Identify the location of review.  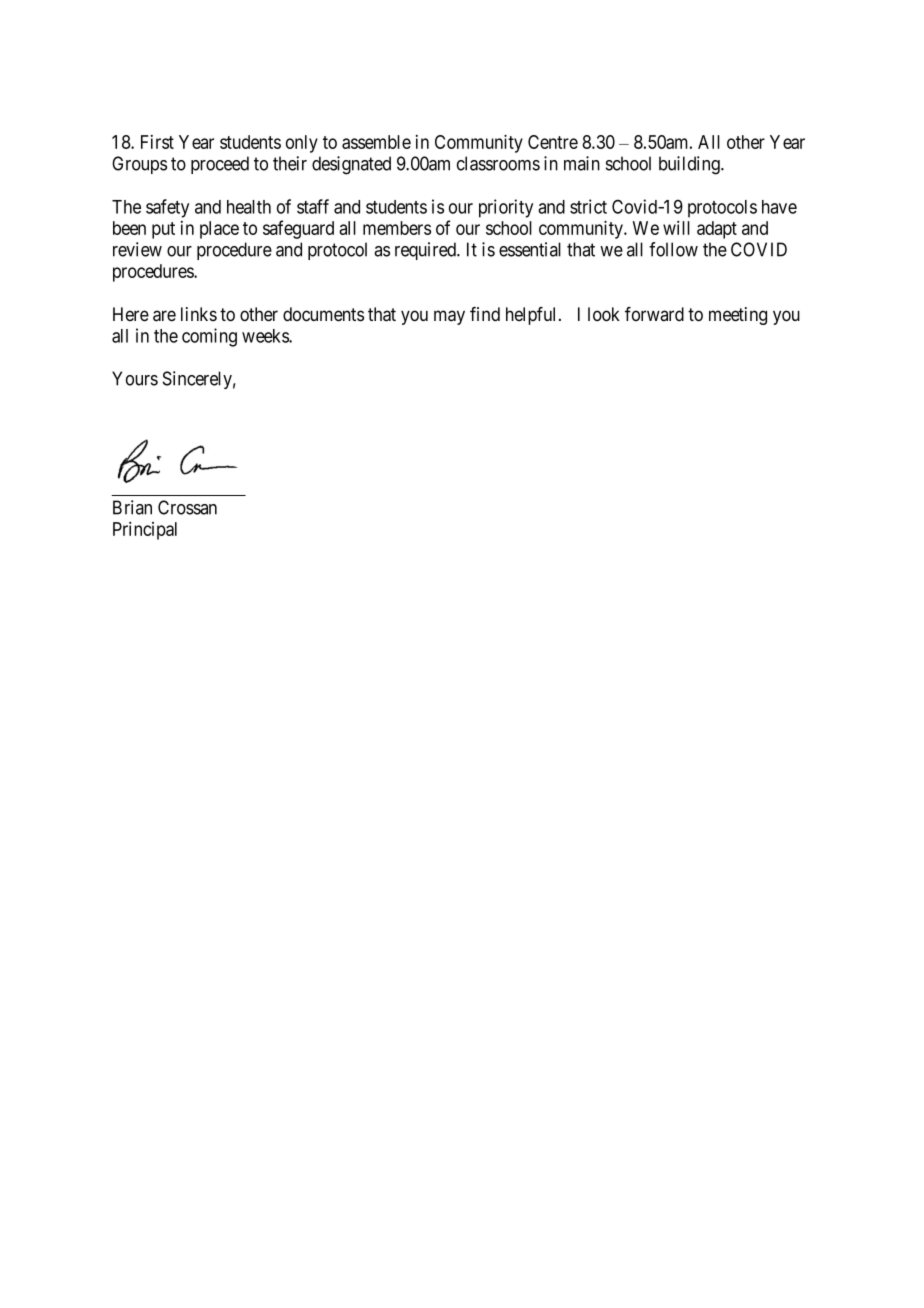
(137, 249).
